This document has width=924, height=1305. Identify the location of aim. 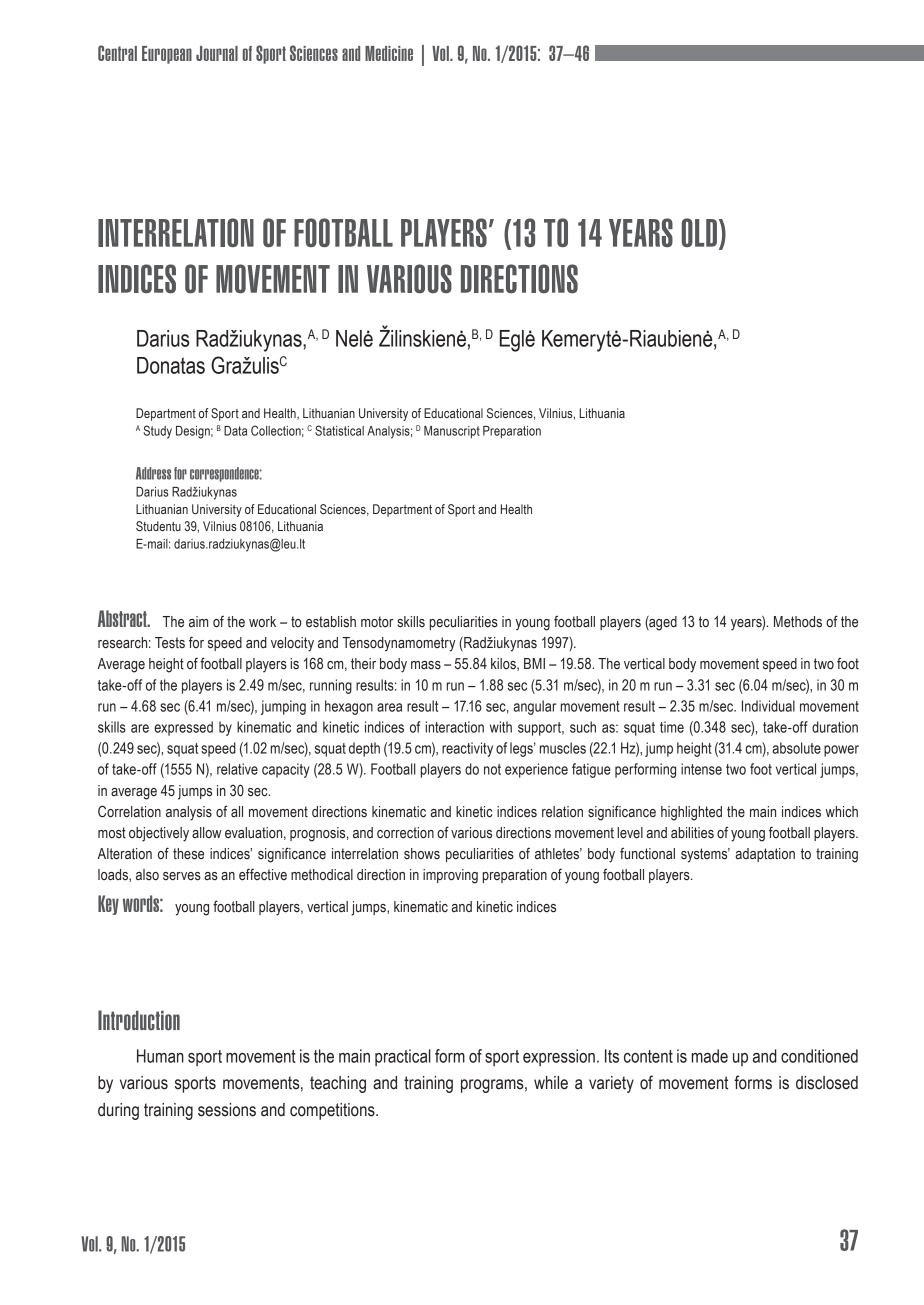
(198, 621).
